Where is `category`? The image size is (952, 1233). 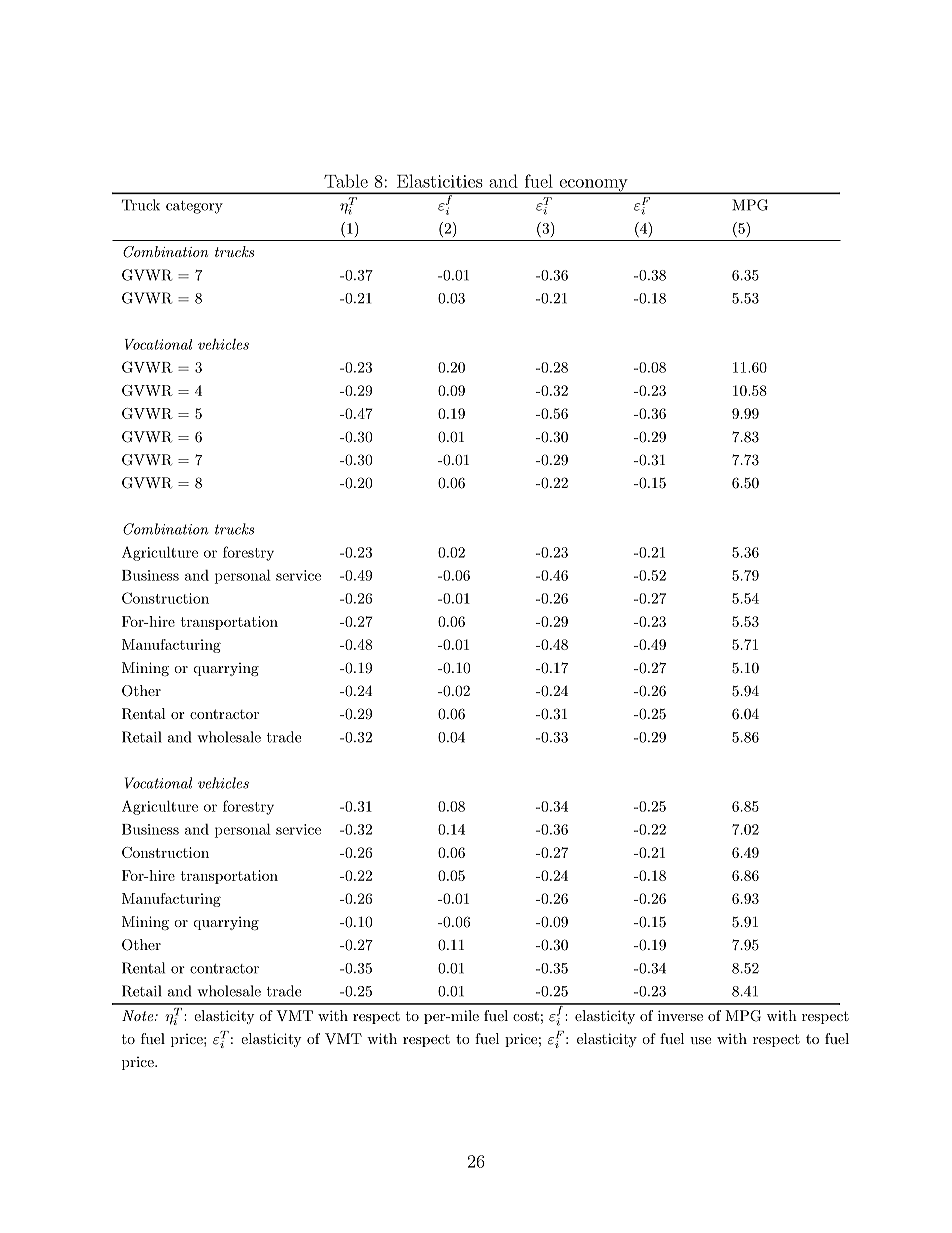 category is located at coordinates (194, 207).
